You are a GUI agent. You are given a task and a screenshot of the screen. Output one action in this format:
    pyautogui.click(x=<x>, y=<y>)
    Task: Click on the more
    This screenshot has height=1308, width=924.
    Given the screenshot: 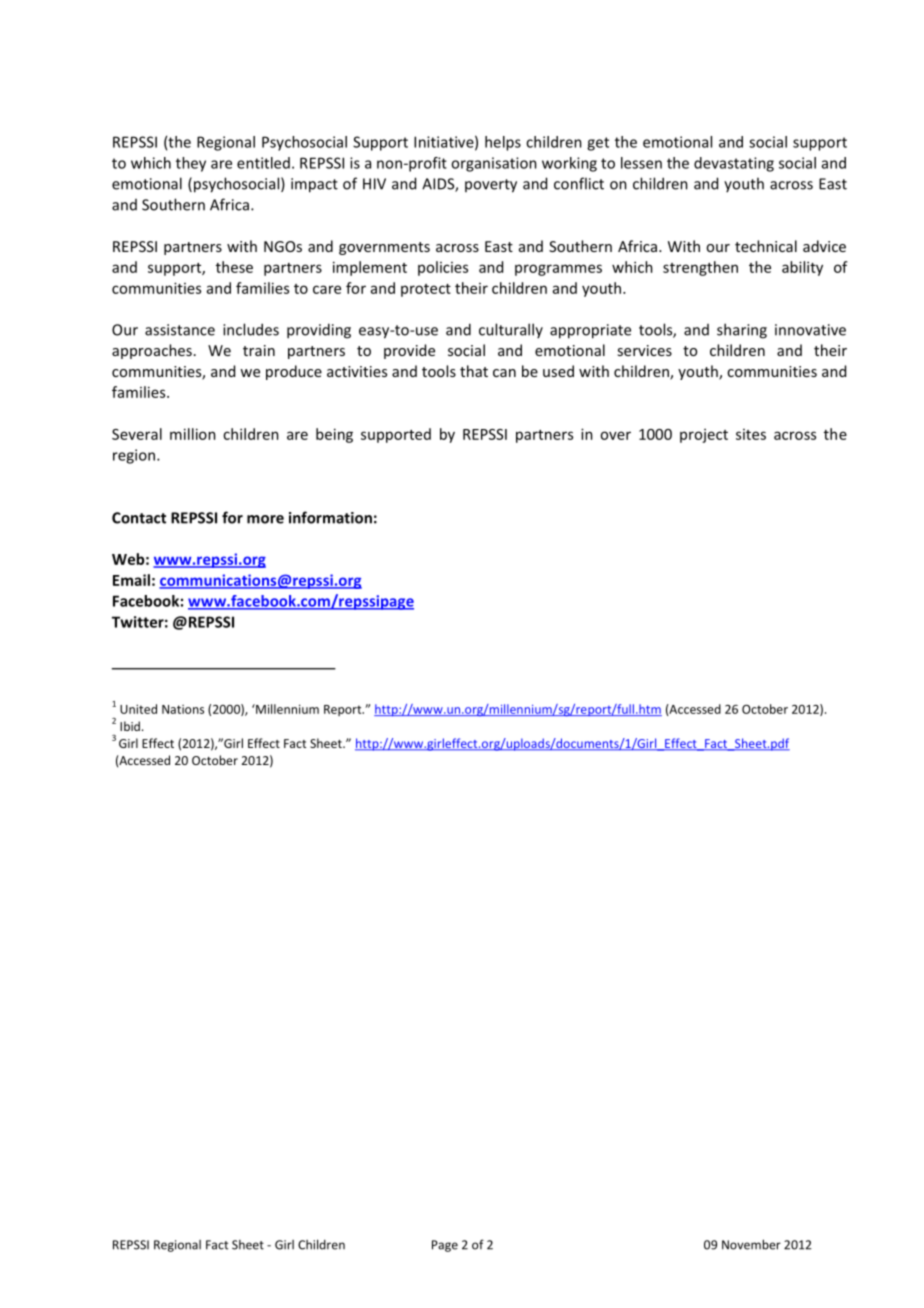 What is the action you would take?
    pyautogui.click(x=265, y=519)
